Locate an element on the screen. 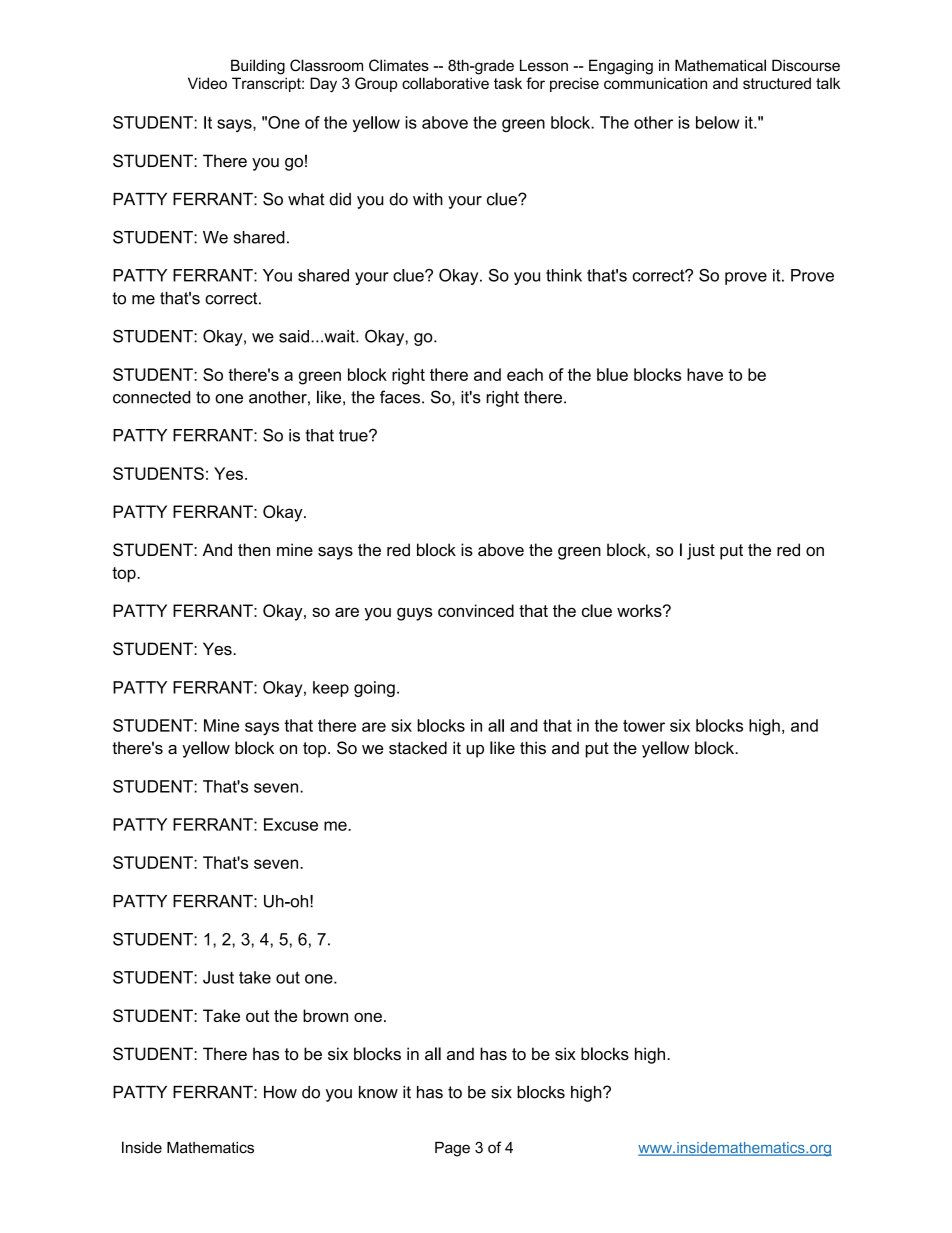  know is located at coordinates (378, 1092).
